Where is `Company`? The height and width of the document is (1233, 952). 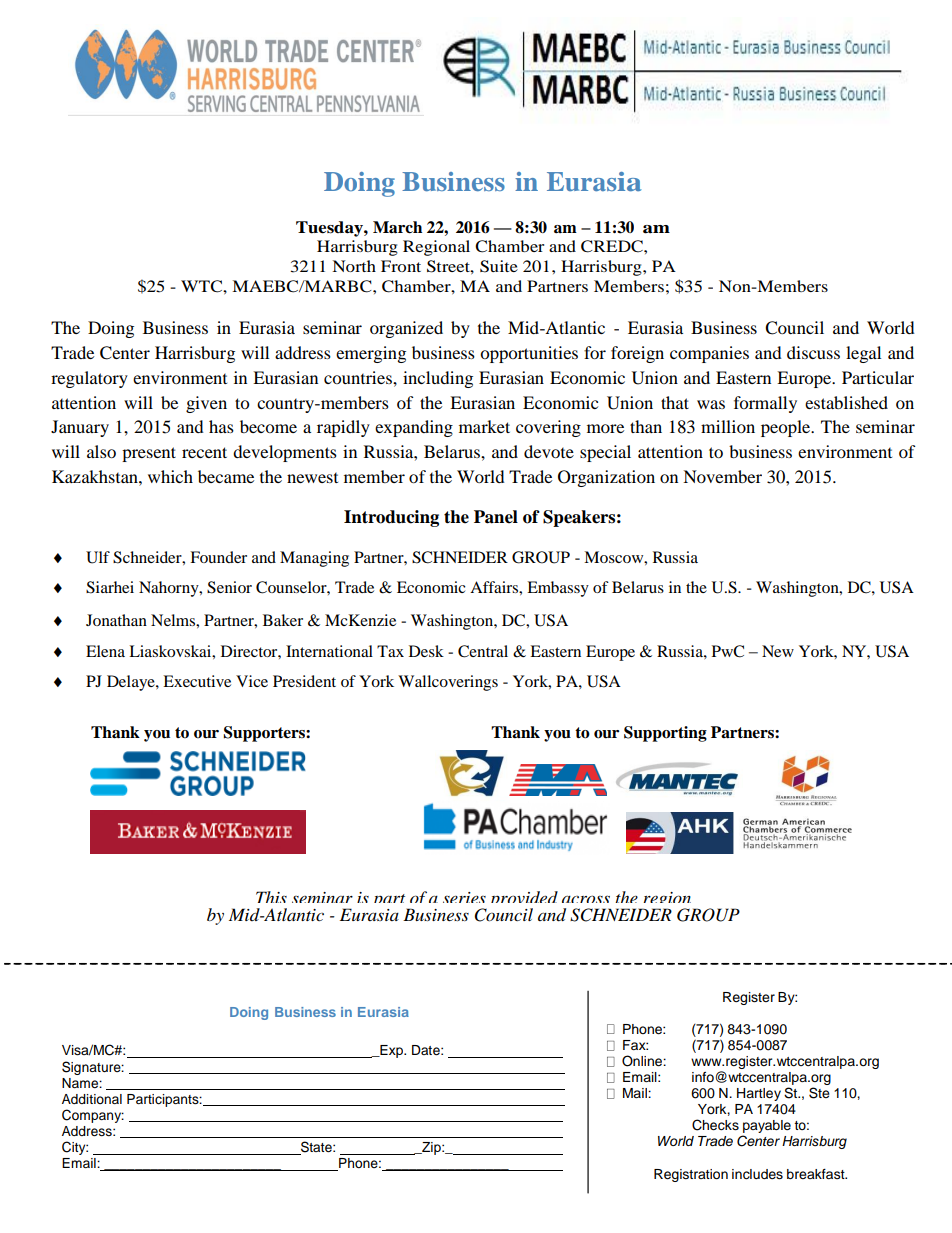
Company is located at coordinates (93, 1116).
